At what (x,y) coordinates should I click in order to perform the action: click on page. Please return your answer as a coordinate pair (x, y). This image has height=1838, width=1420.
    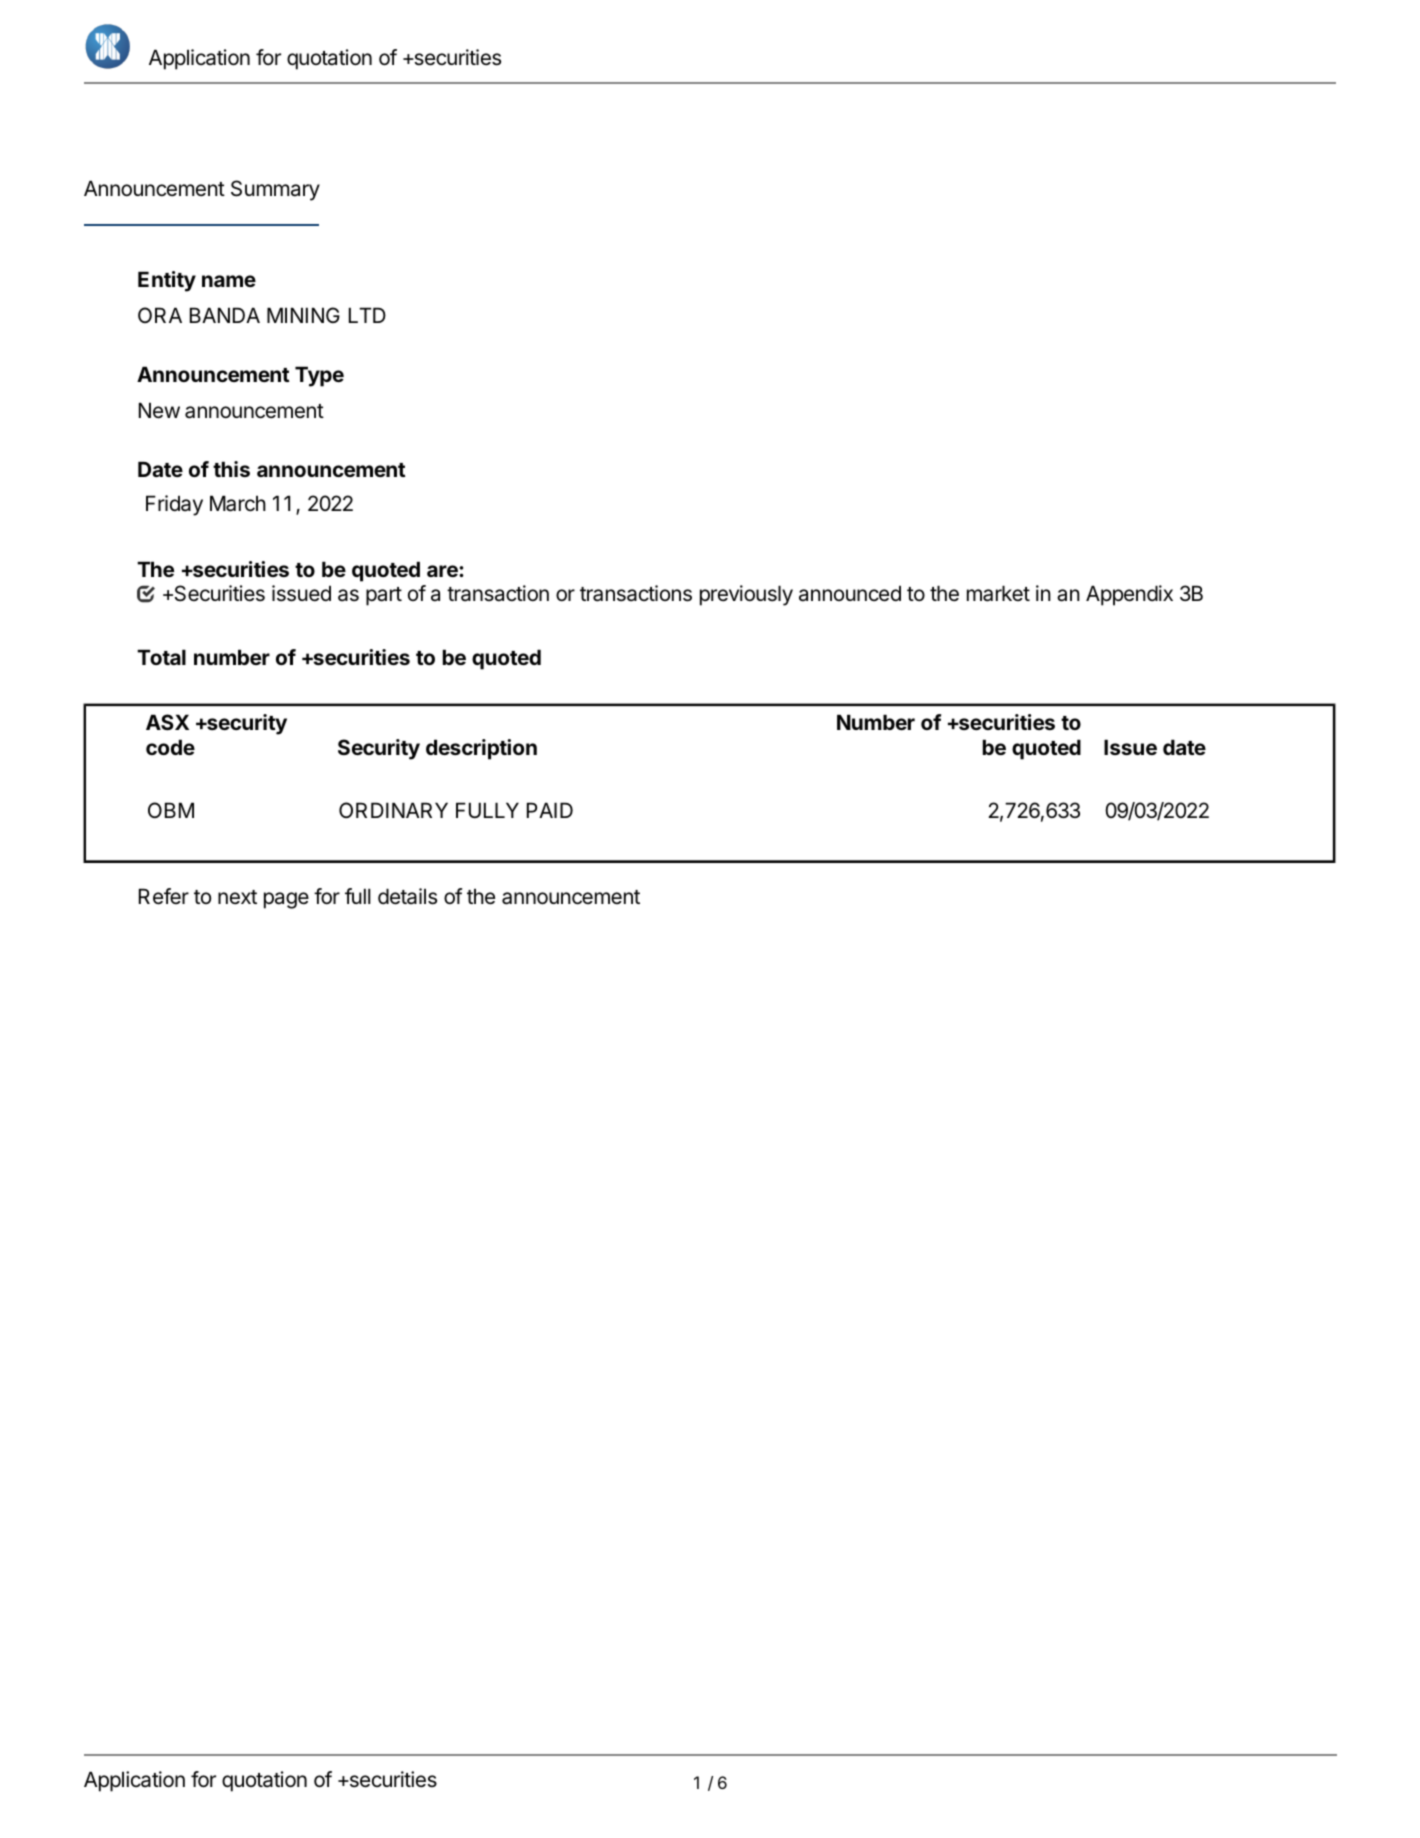
    Looking at the image, I should click on (286, 900).
